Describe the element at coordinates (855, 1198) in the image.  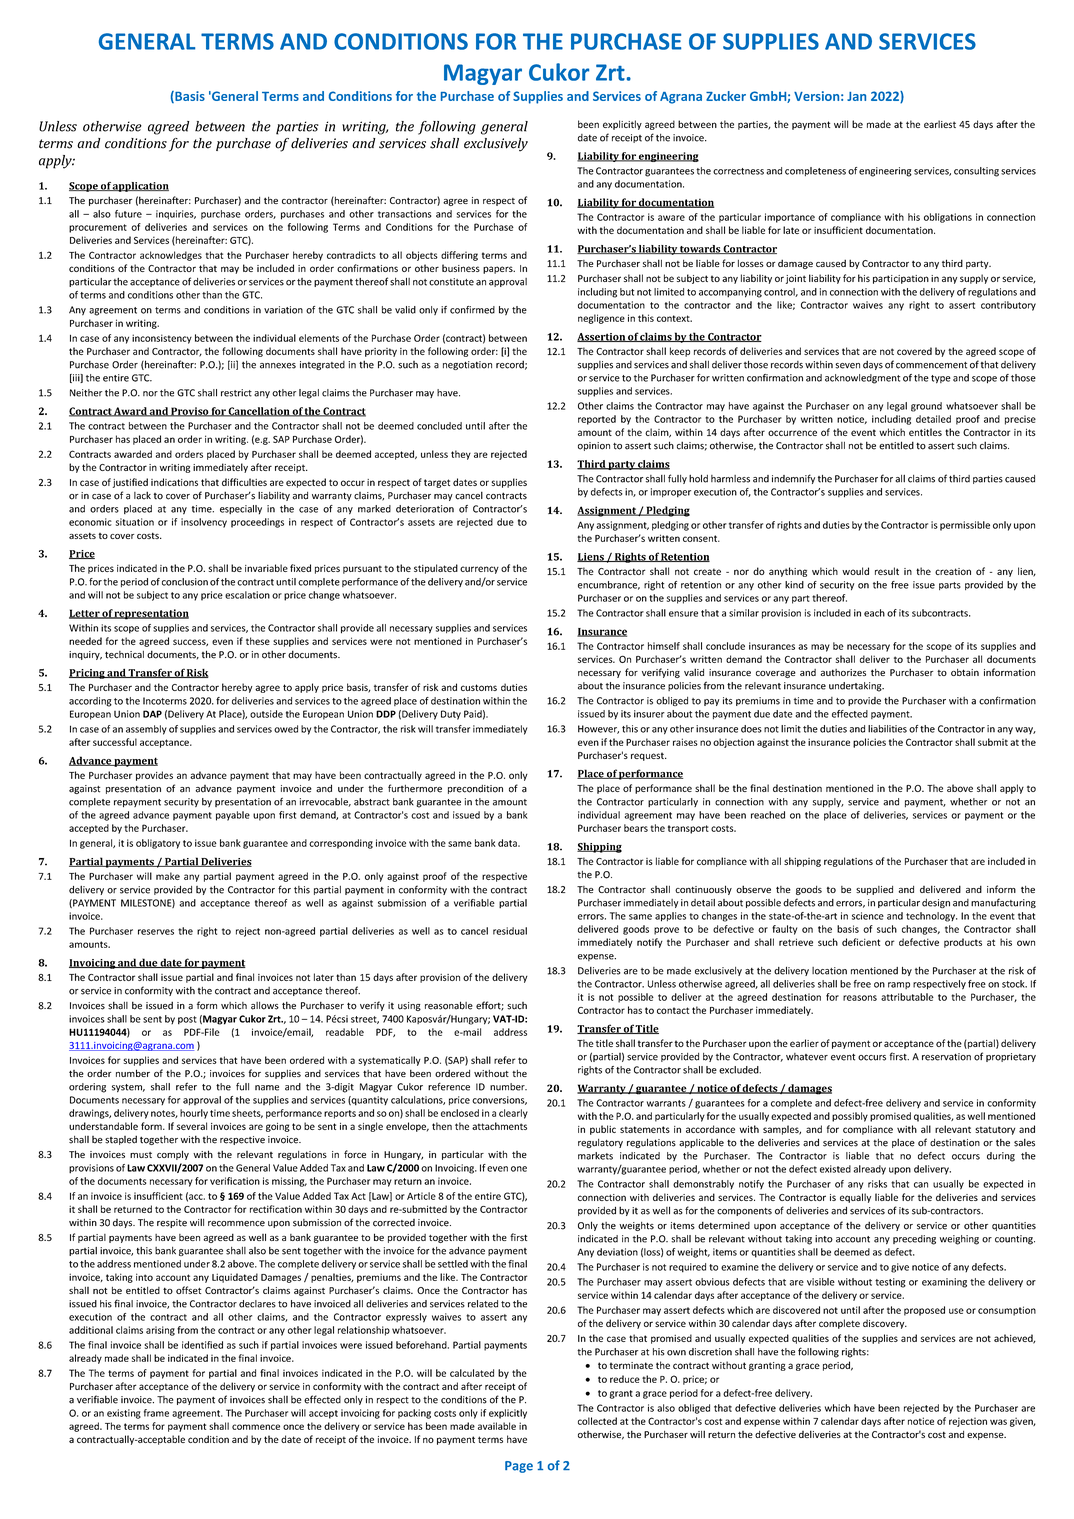
I see `equally` at that location.
